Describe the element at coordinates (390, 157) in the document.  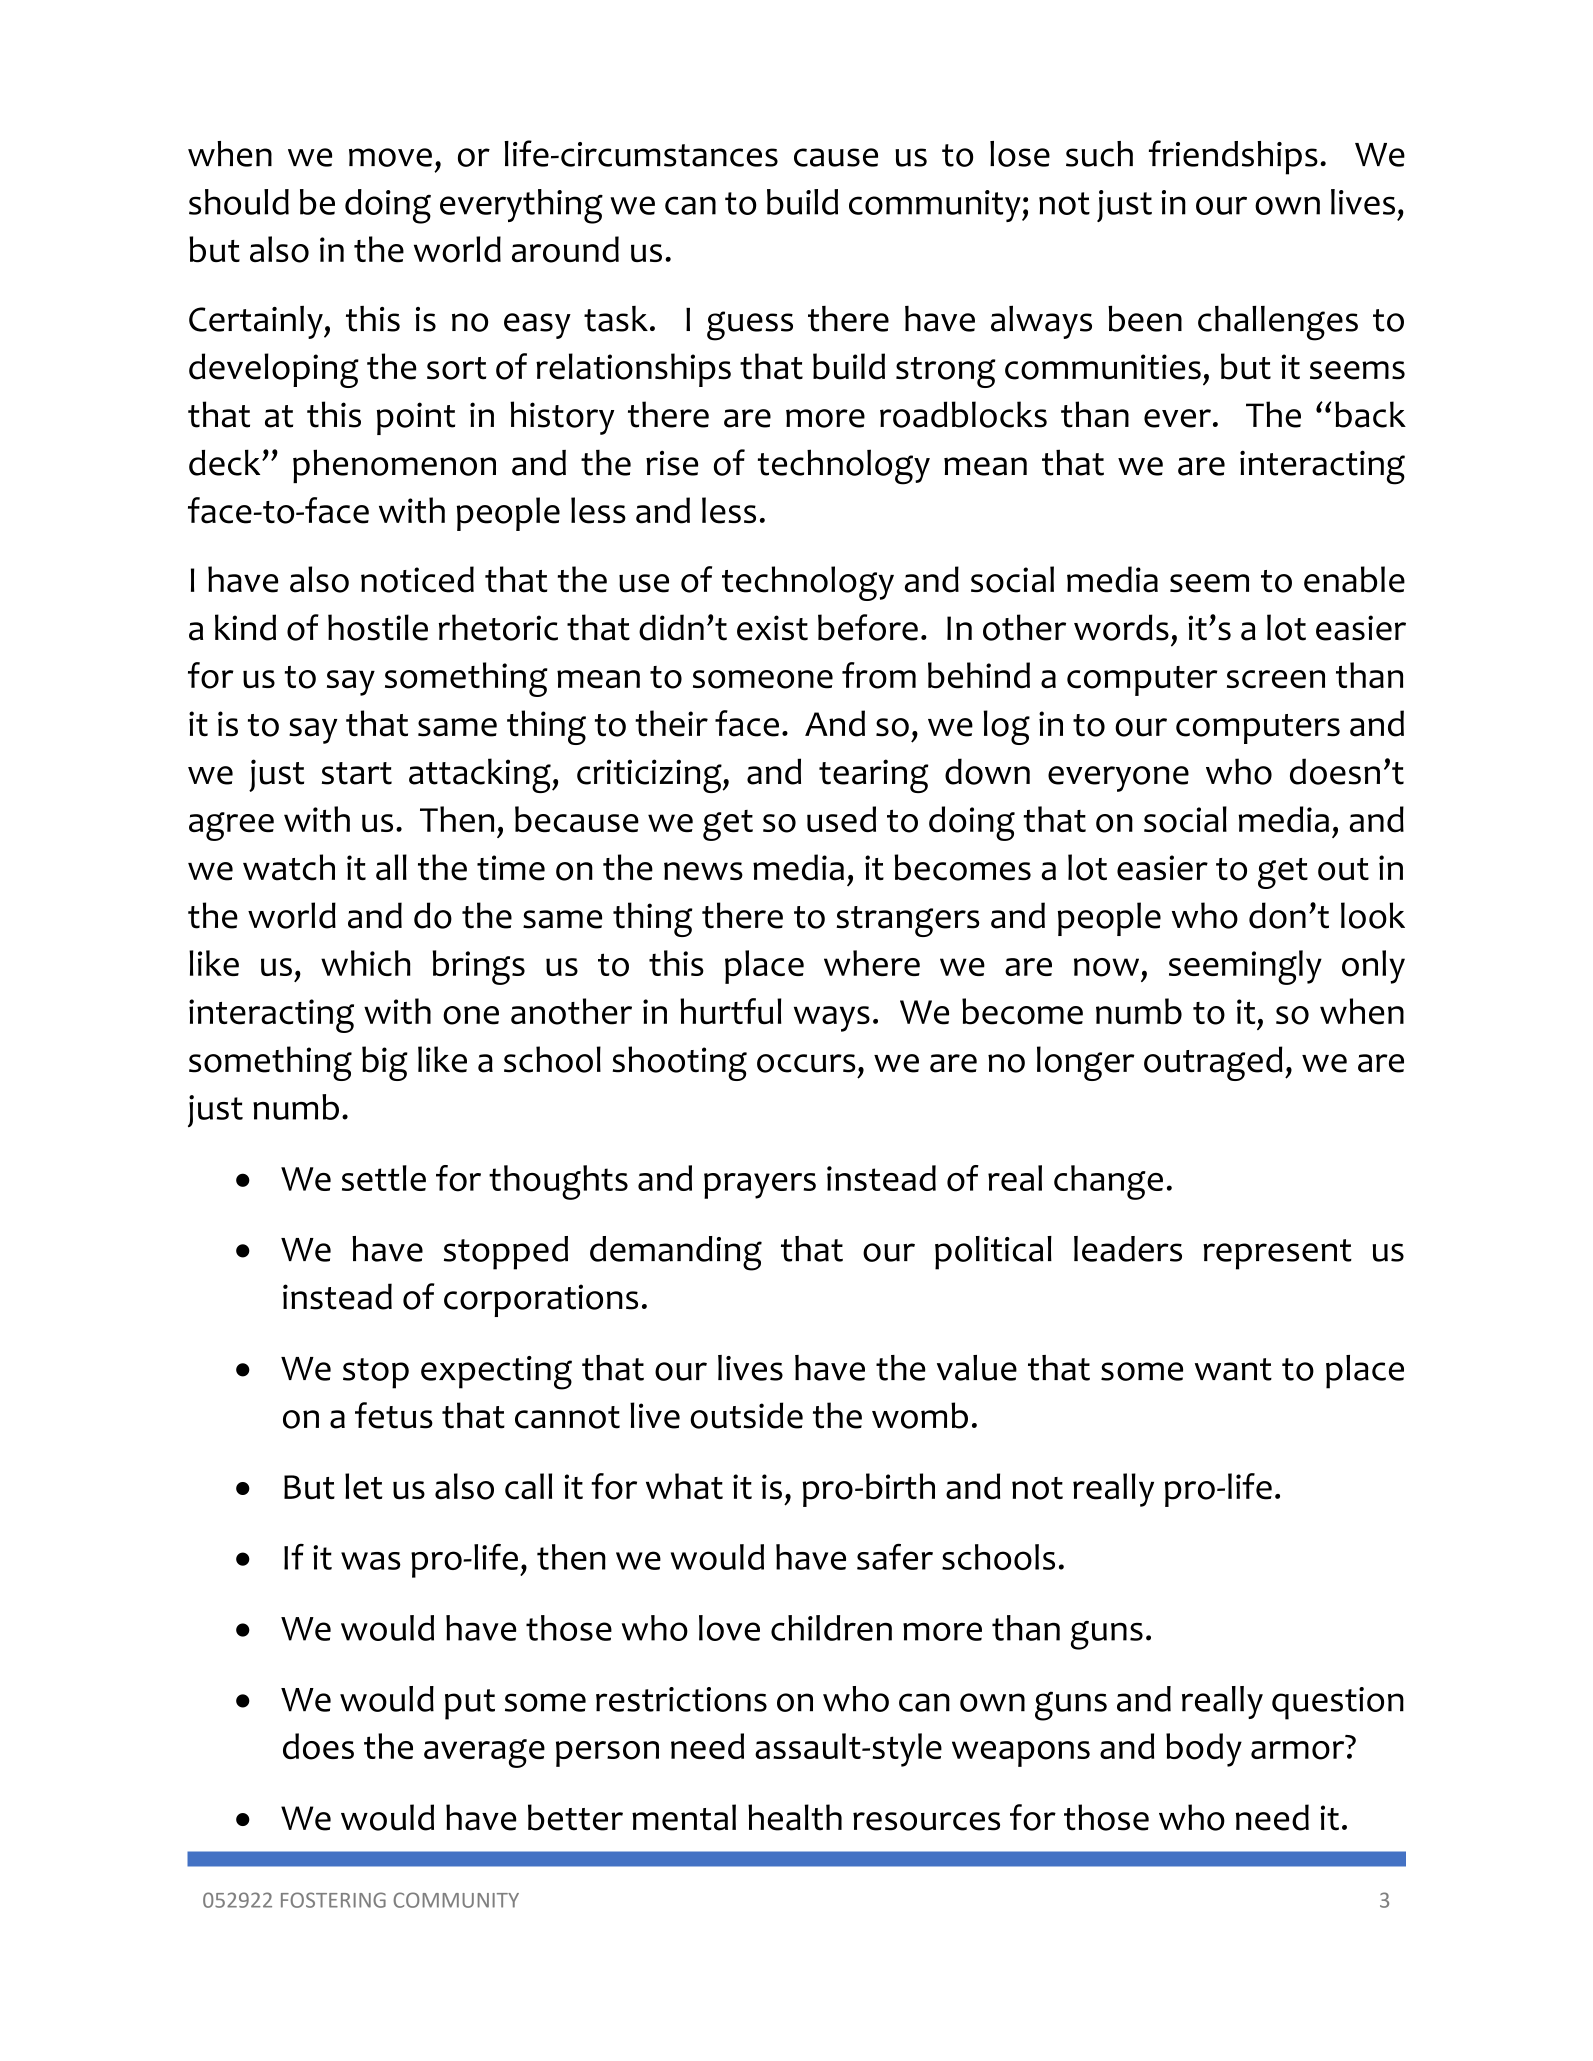
I see `move` at that location.
